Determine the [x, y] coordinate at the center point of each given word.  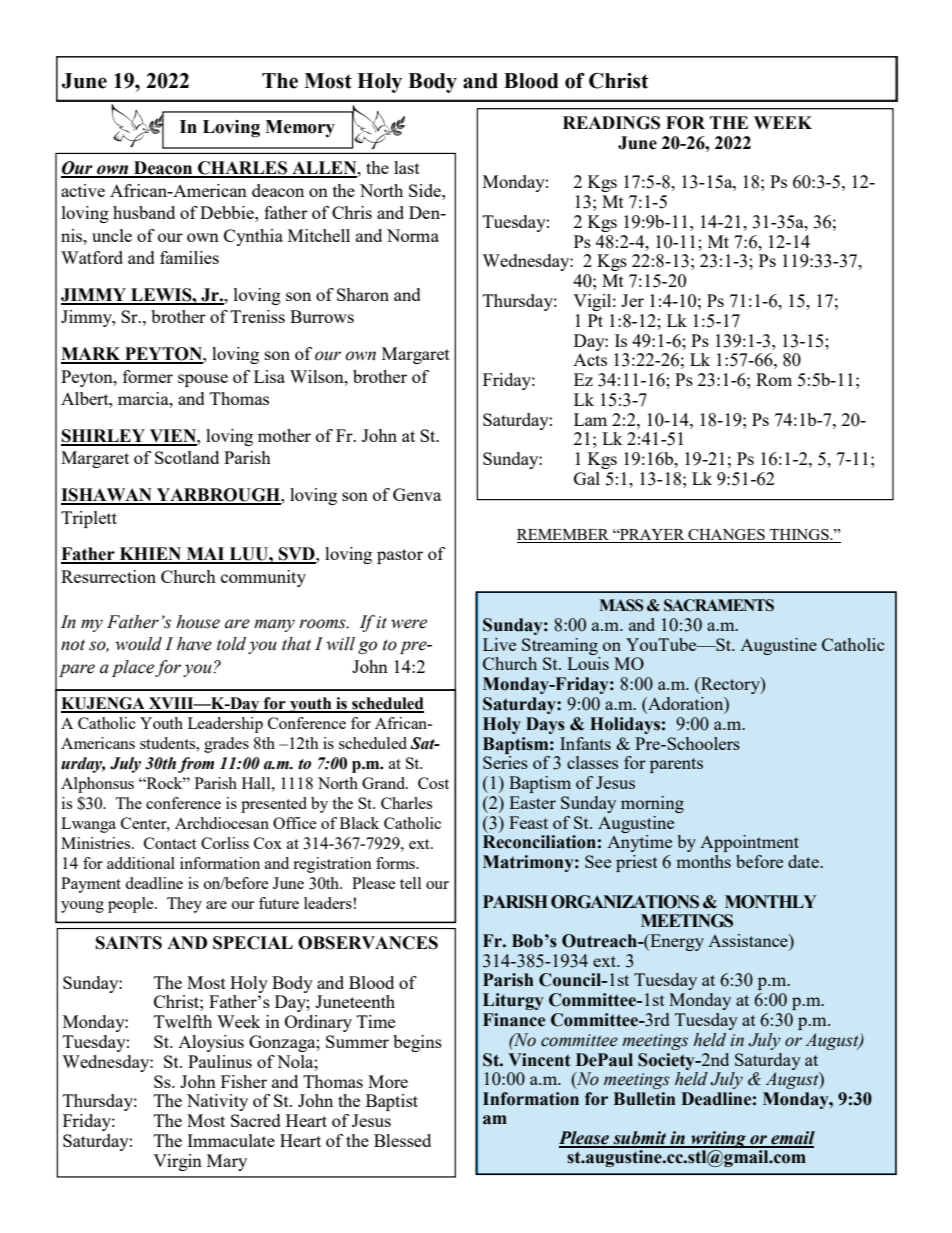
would [138, 644]
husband [144, 212]
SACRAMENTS [719, 605]
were [409, 624]
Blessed [402, 1140]
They [184, 905]
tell [410, 883]
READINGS [611, 123]
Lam [590, 419]
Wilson [318, 376]
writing [718, 1139]
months [703, 861]
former [148, 376]
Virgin [177, 1162]
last [407, 167]
